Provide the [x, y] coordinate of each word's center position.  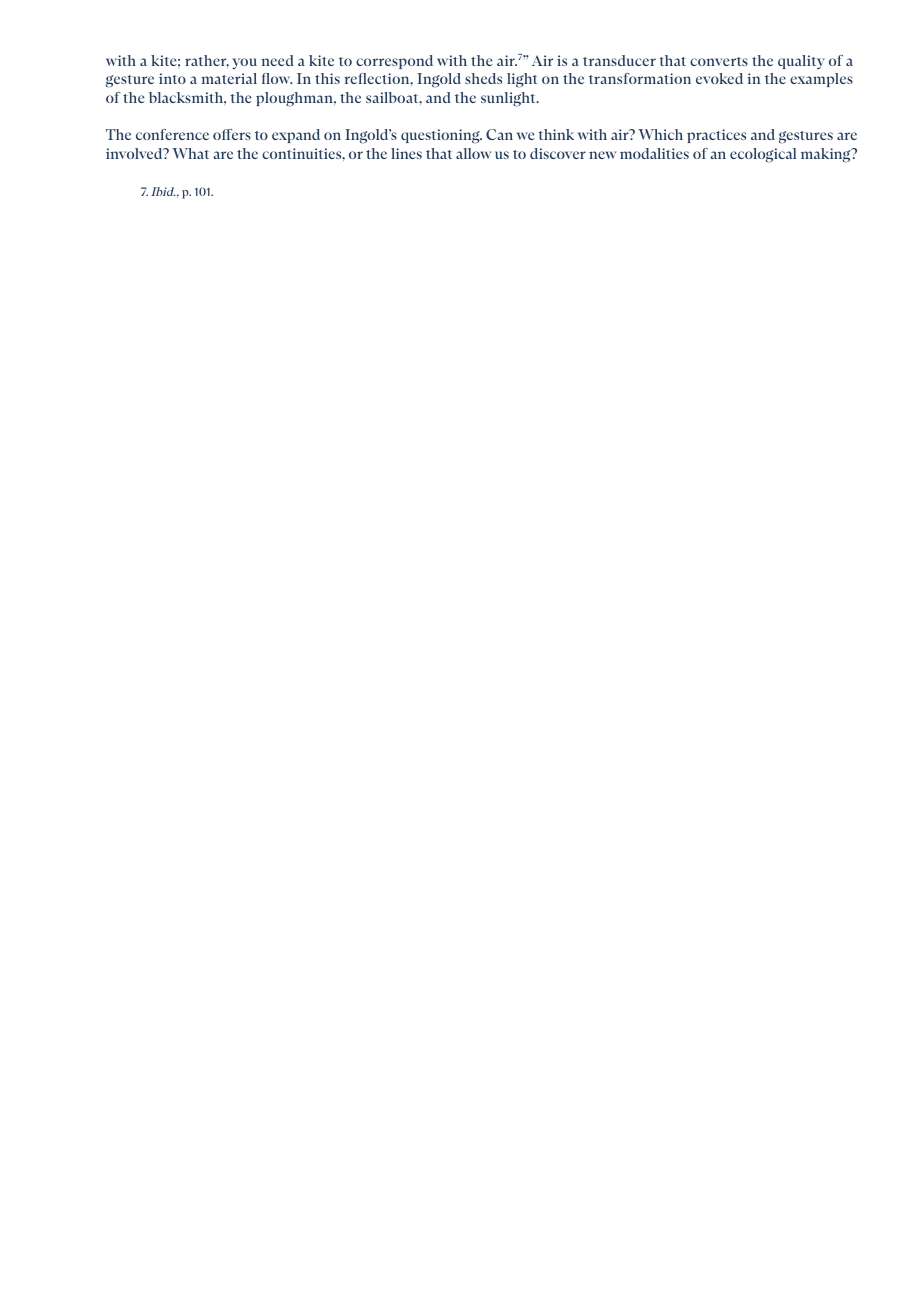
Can [499, 134]
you [244, 64]
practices [716, 136]
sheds [483, 78]
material [229, 78]
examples [821, 80]
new [603, 155]
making [827, 155]
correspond [394, 62]
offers [232, 134]
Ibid [163, 191]
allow [474, 153]
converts [719, 61]
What [190, 153]
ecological [763, 155]
